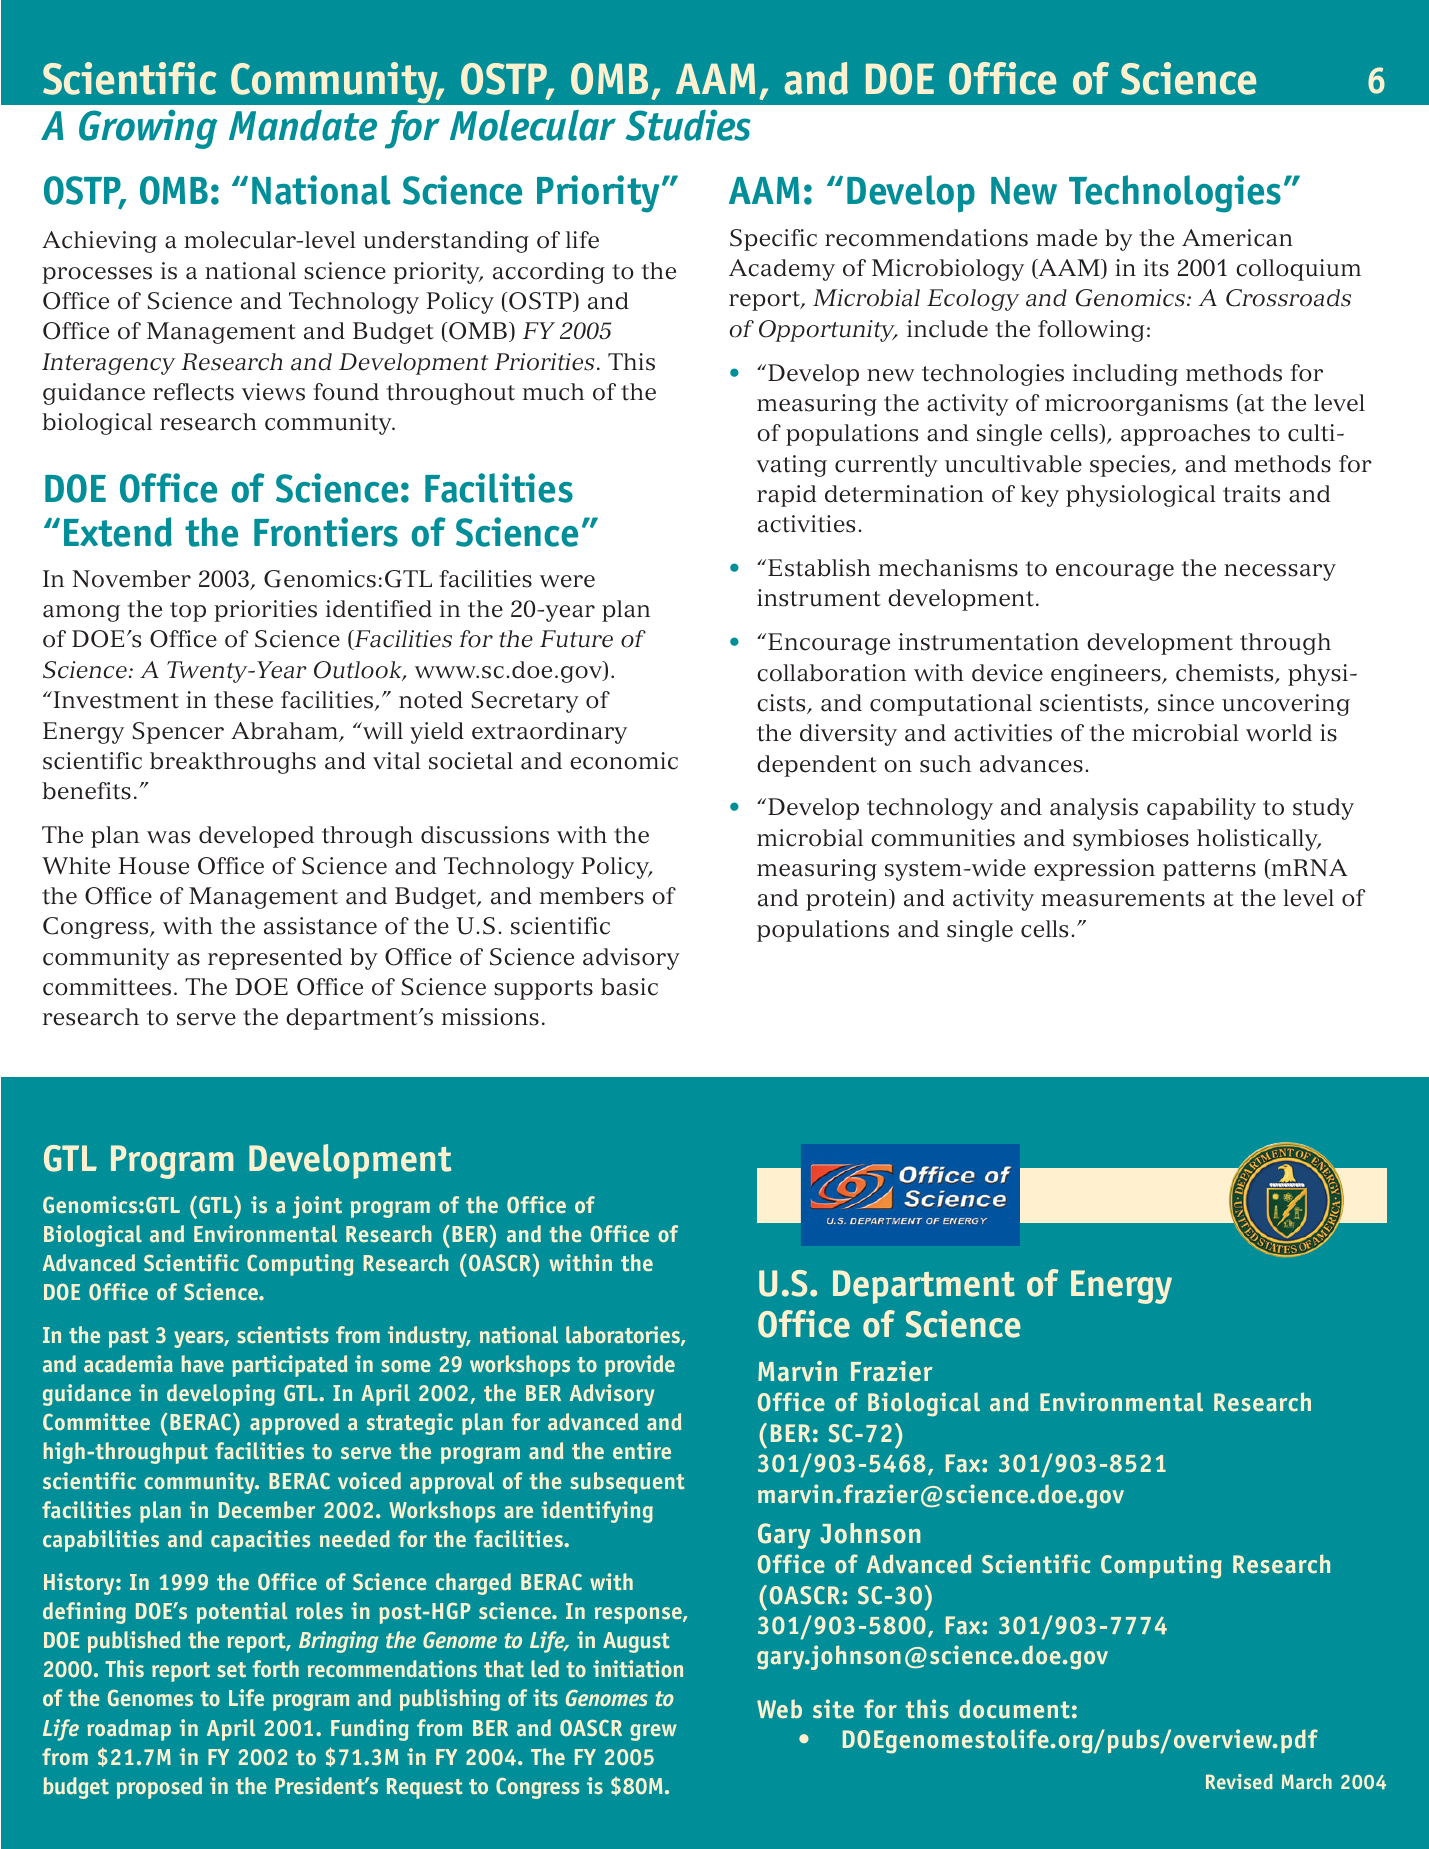 This screenshot has height=1849, width=1429. What do you see at coordinates (1123, 899) in the screenshot?
I see `measurements` at bounding box center [1123, 899].
